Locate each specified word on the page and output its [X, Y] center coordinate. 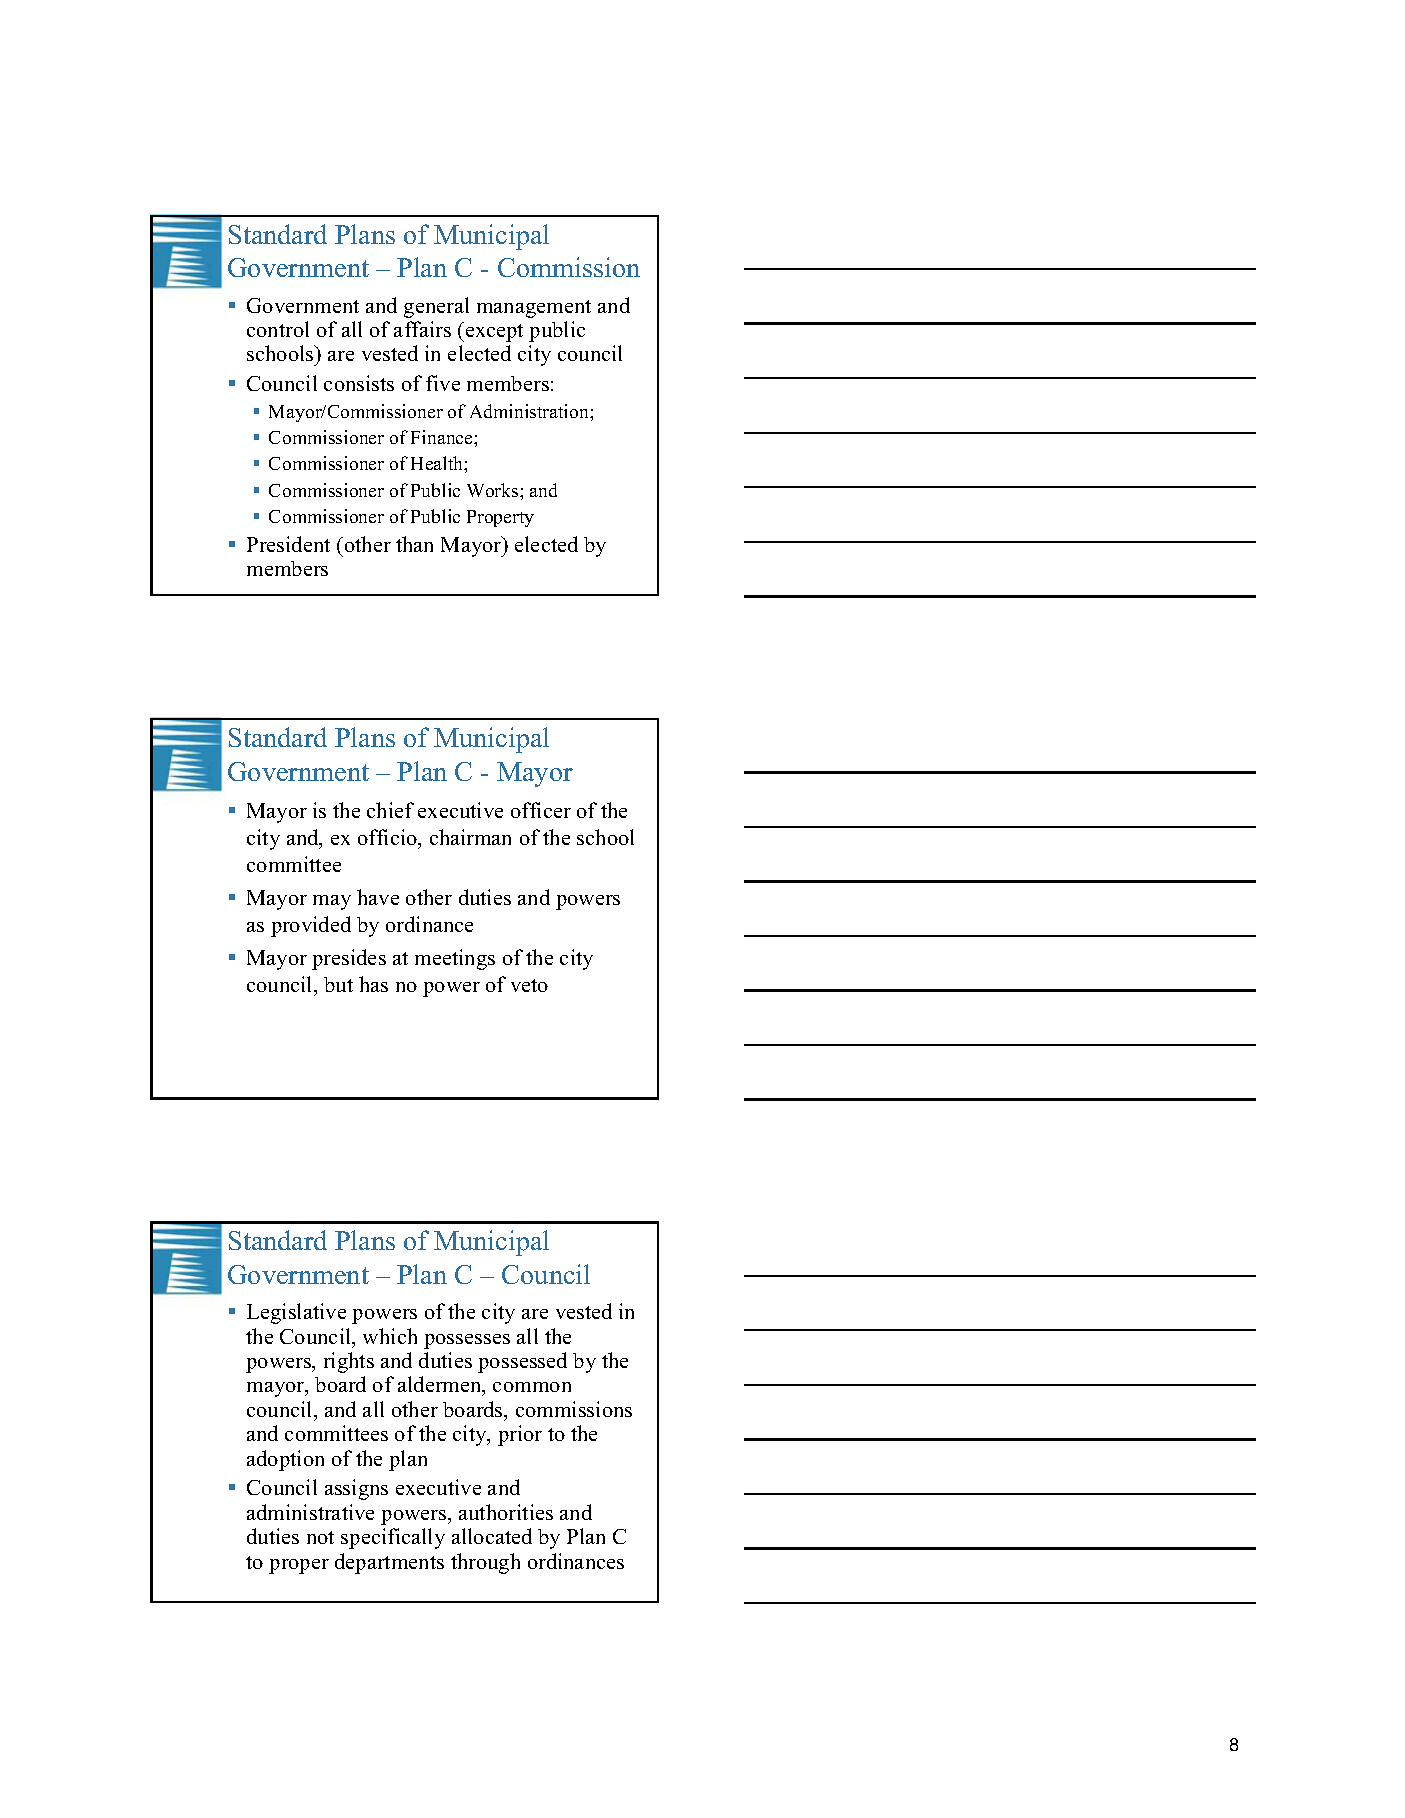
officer [541, 810]
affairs [422, 329]
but [338, 984]
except [493, 332]
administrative [310, 1512]
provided [311, 926]
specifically [393, 1538]
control [278, 329]
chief [390, 810]
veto [529, 985]
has [373, 984]
